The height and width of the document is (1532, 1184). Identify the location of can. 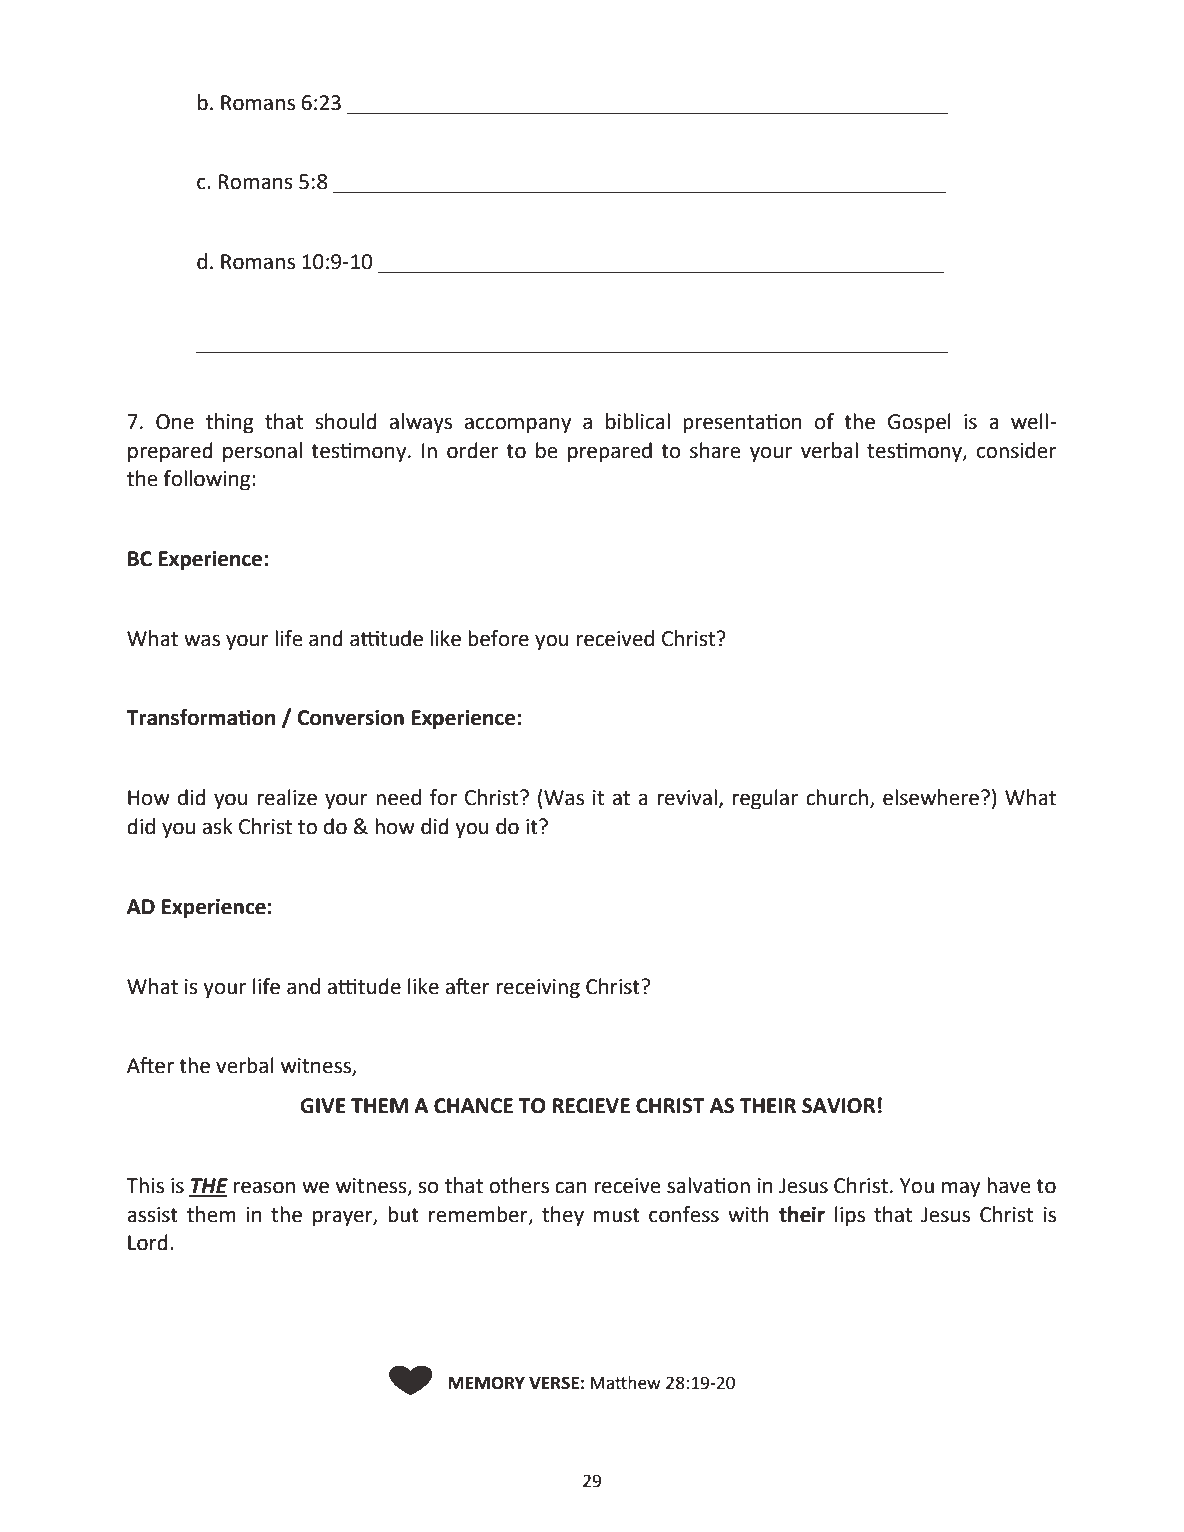
(571, 1187).
